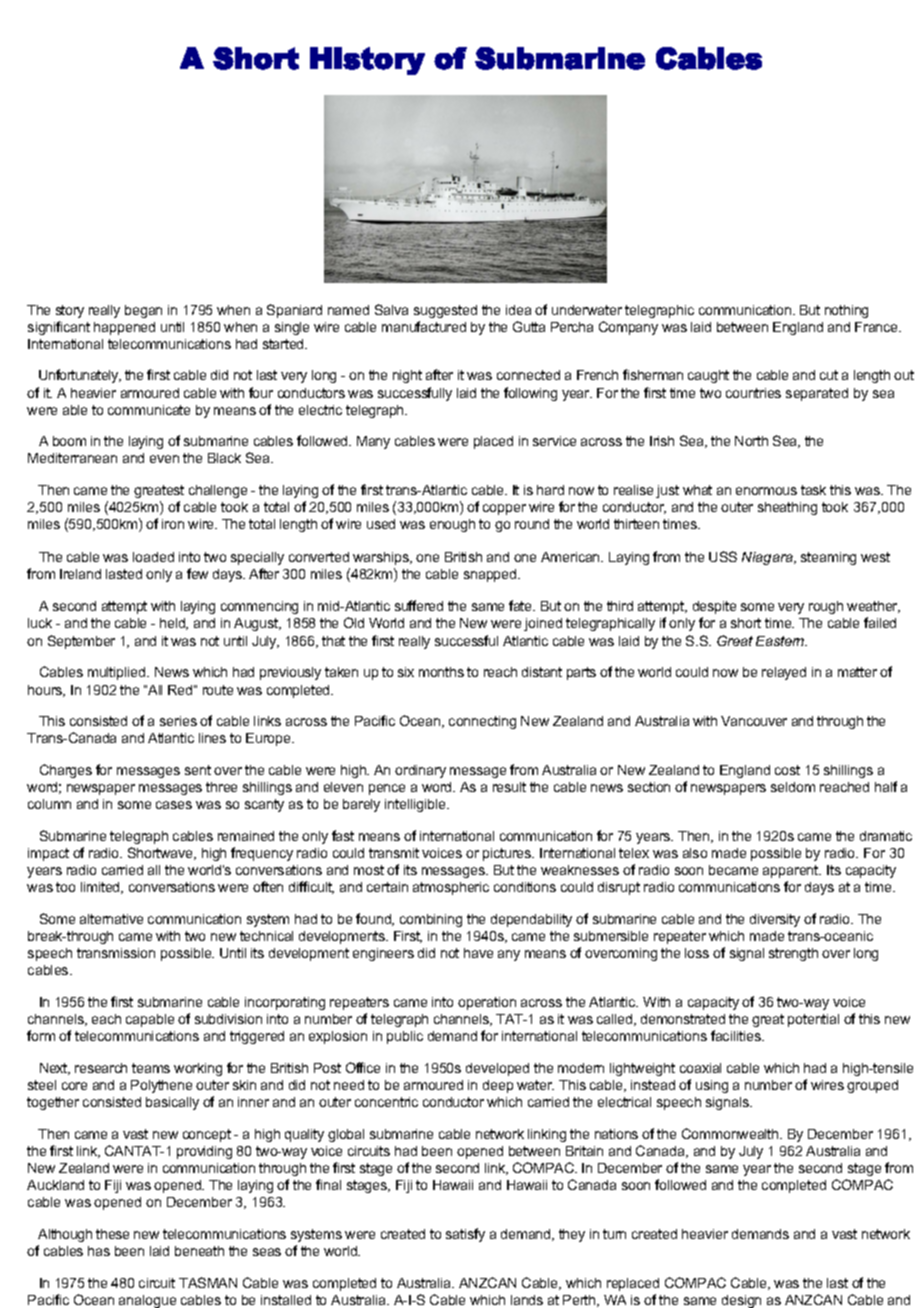  Describe the element at coordinates (124, 328) in the screenshot. I see `happened` at that location.
